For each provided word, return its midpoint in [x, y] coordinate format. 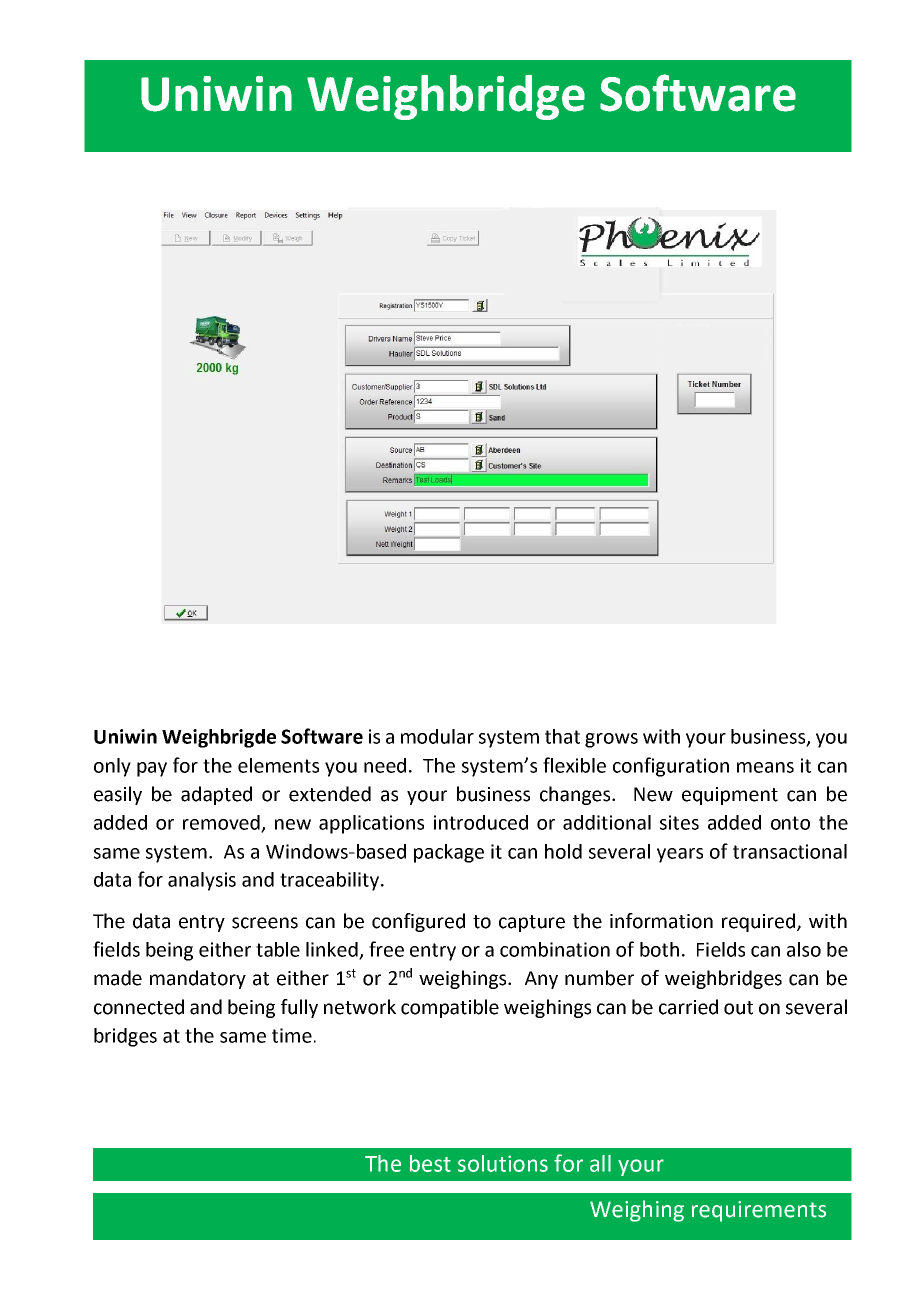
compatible [450, 1008]
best [430, 1163]
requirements [759, 1211]
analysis [202, 881]
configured [418, 922]
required [760, 922]
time [292, 1035]
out [738, 1008]
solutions [503, 1163]
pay [152, 769]
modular [437, 736]
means [765, 767]
